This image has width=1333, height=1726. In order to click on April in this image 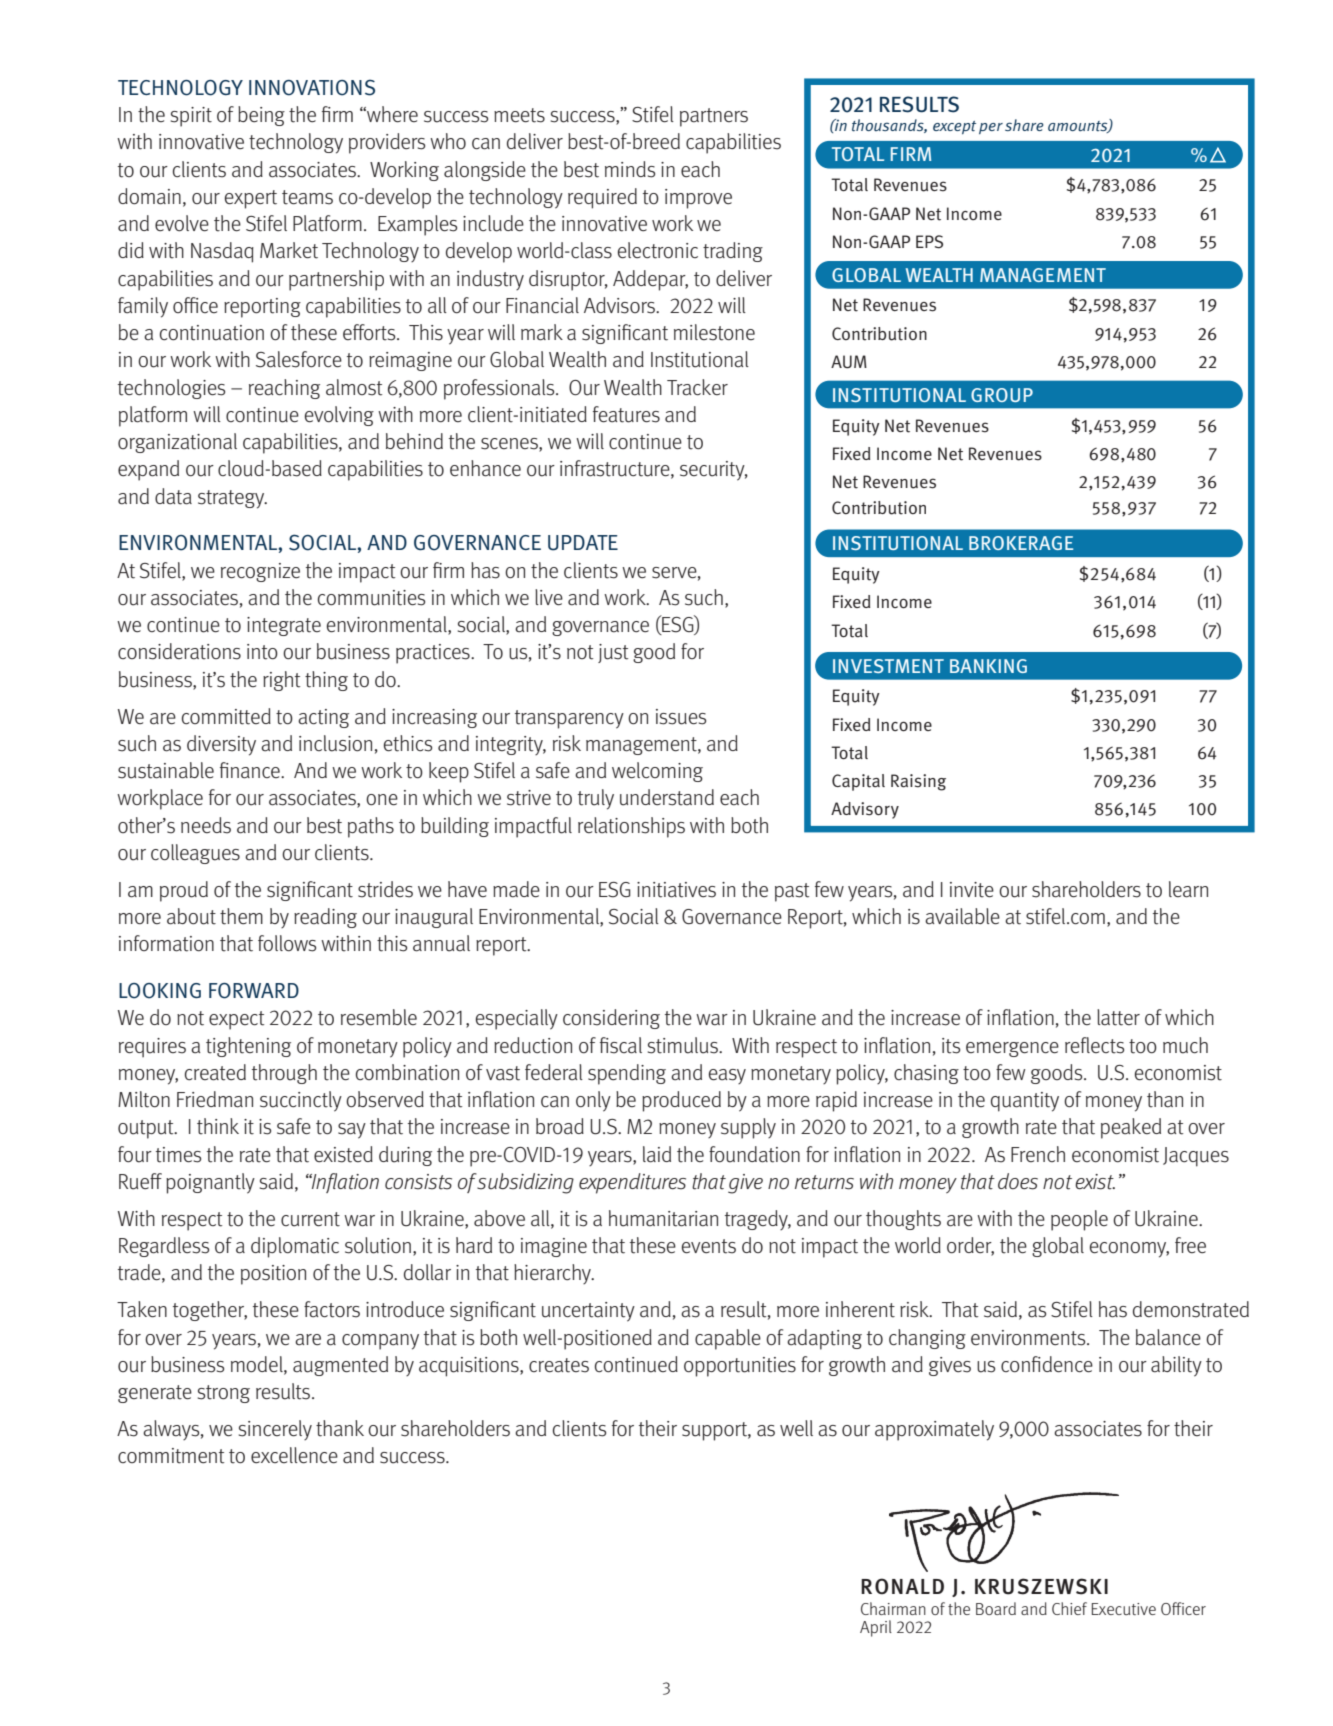, I will do `click(876, 1628)`.
